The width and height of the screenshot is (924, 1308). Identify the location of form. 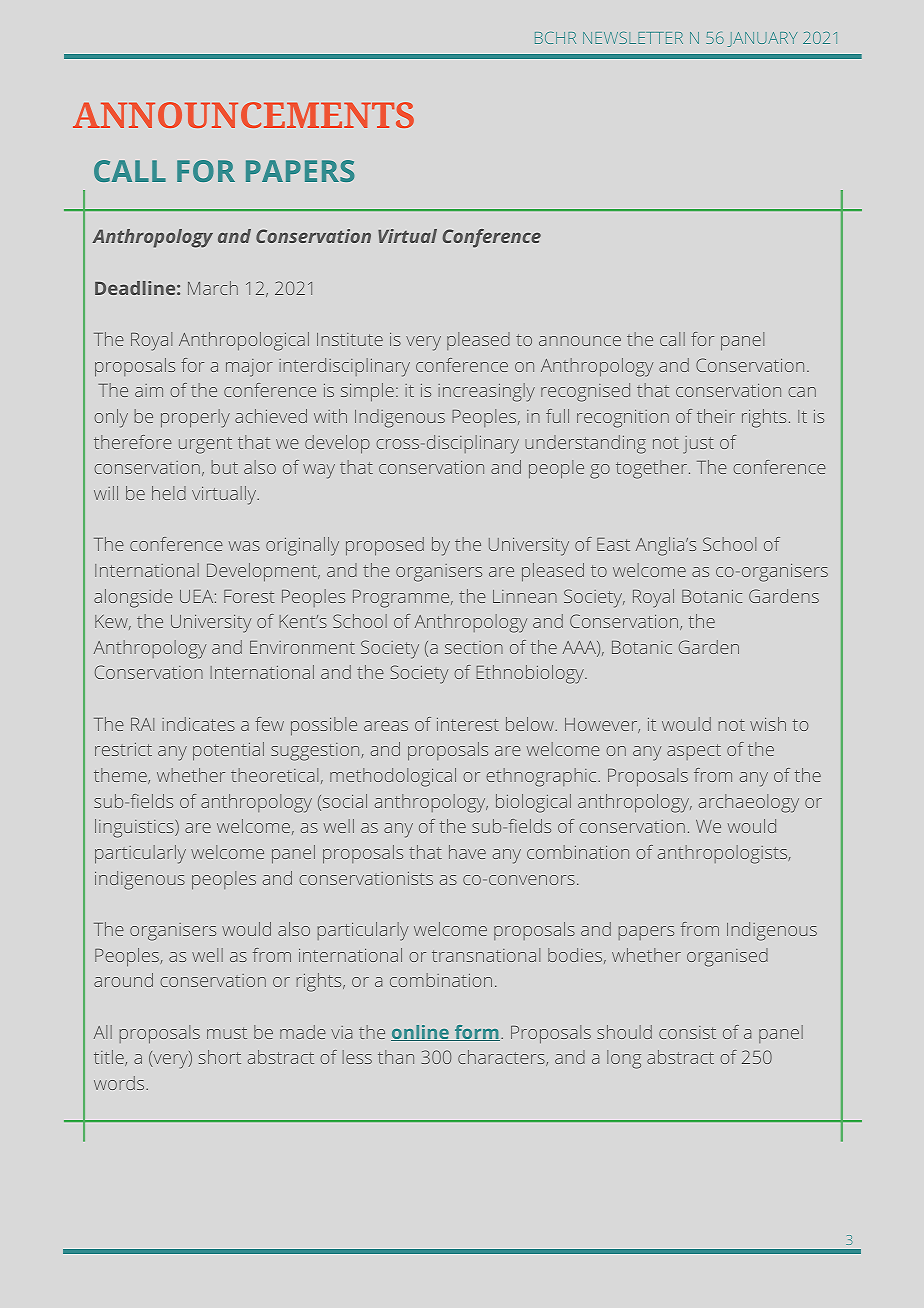
(476, 1033).
